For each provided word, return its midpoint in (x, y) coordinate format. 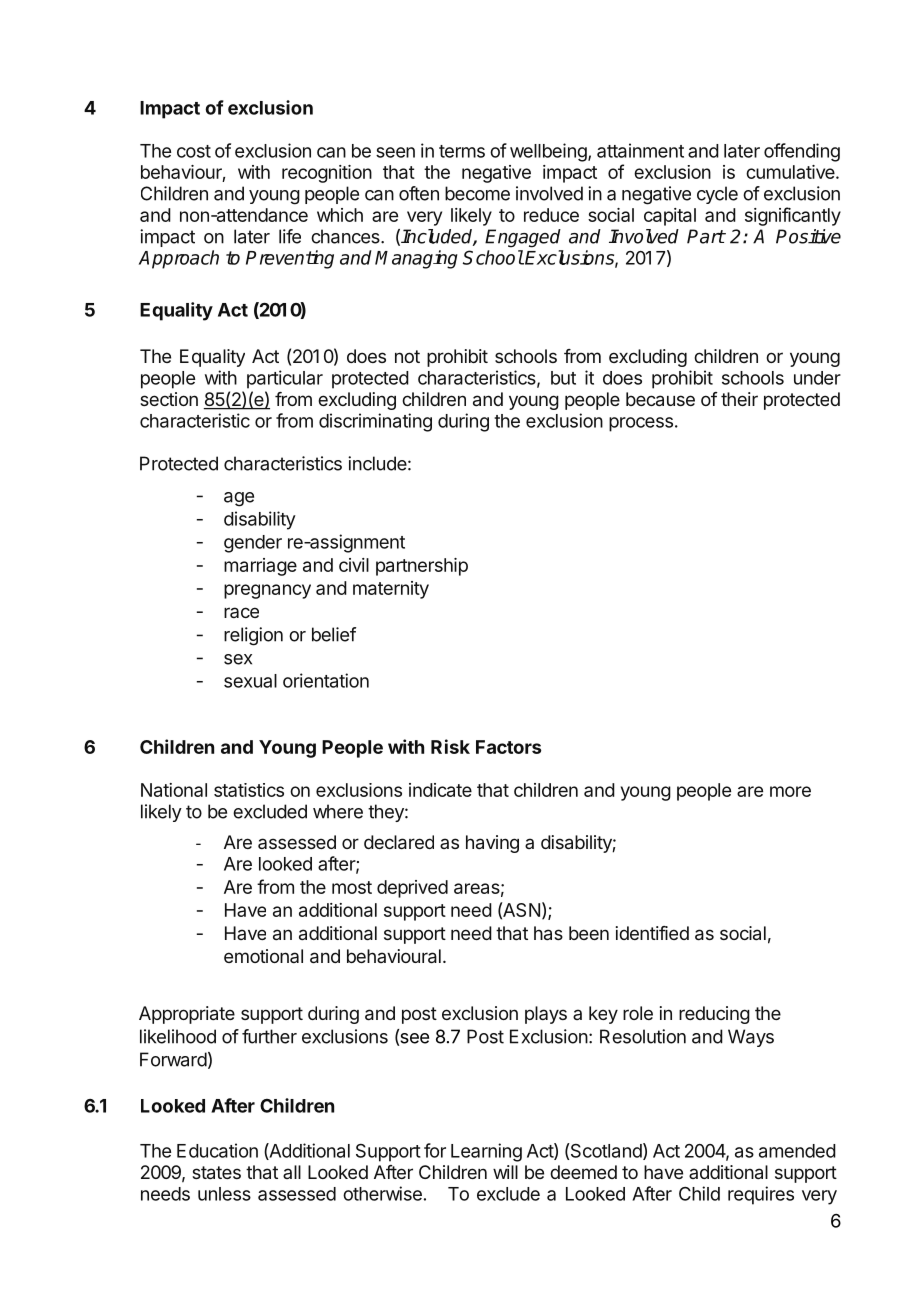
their (739, 399)
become (477, 193)
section (169, 399)
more (790, 791)
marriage (260, 567)
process (641, 424)
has (548, 933)
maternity (391, 590)
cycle (717, 195)
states (216, 1172)
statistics (249, 790)
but (563, 378)
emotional (263, 956)
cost (194, 151)
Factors (508, 747)
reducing (714, 1015)
